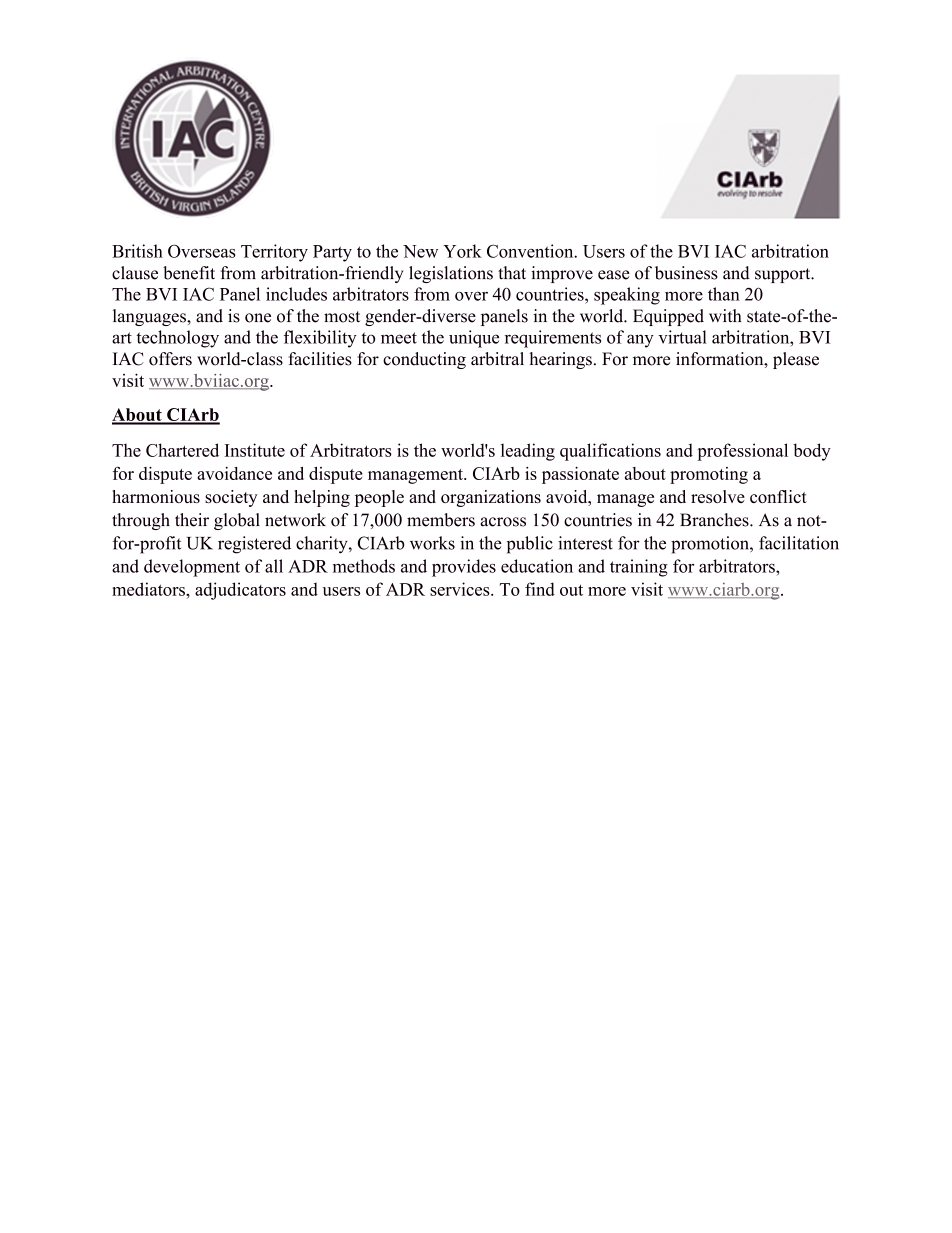 This screenshot has height=1233, width=952. What do you see at coordinates (424, 360) in the screenshot?
I see `conducting` at bounding box center [424, 360].
